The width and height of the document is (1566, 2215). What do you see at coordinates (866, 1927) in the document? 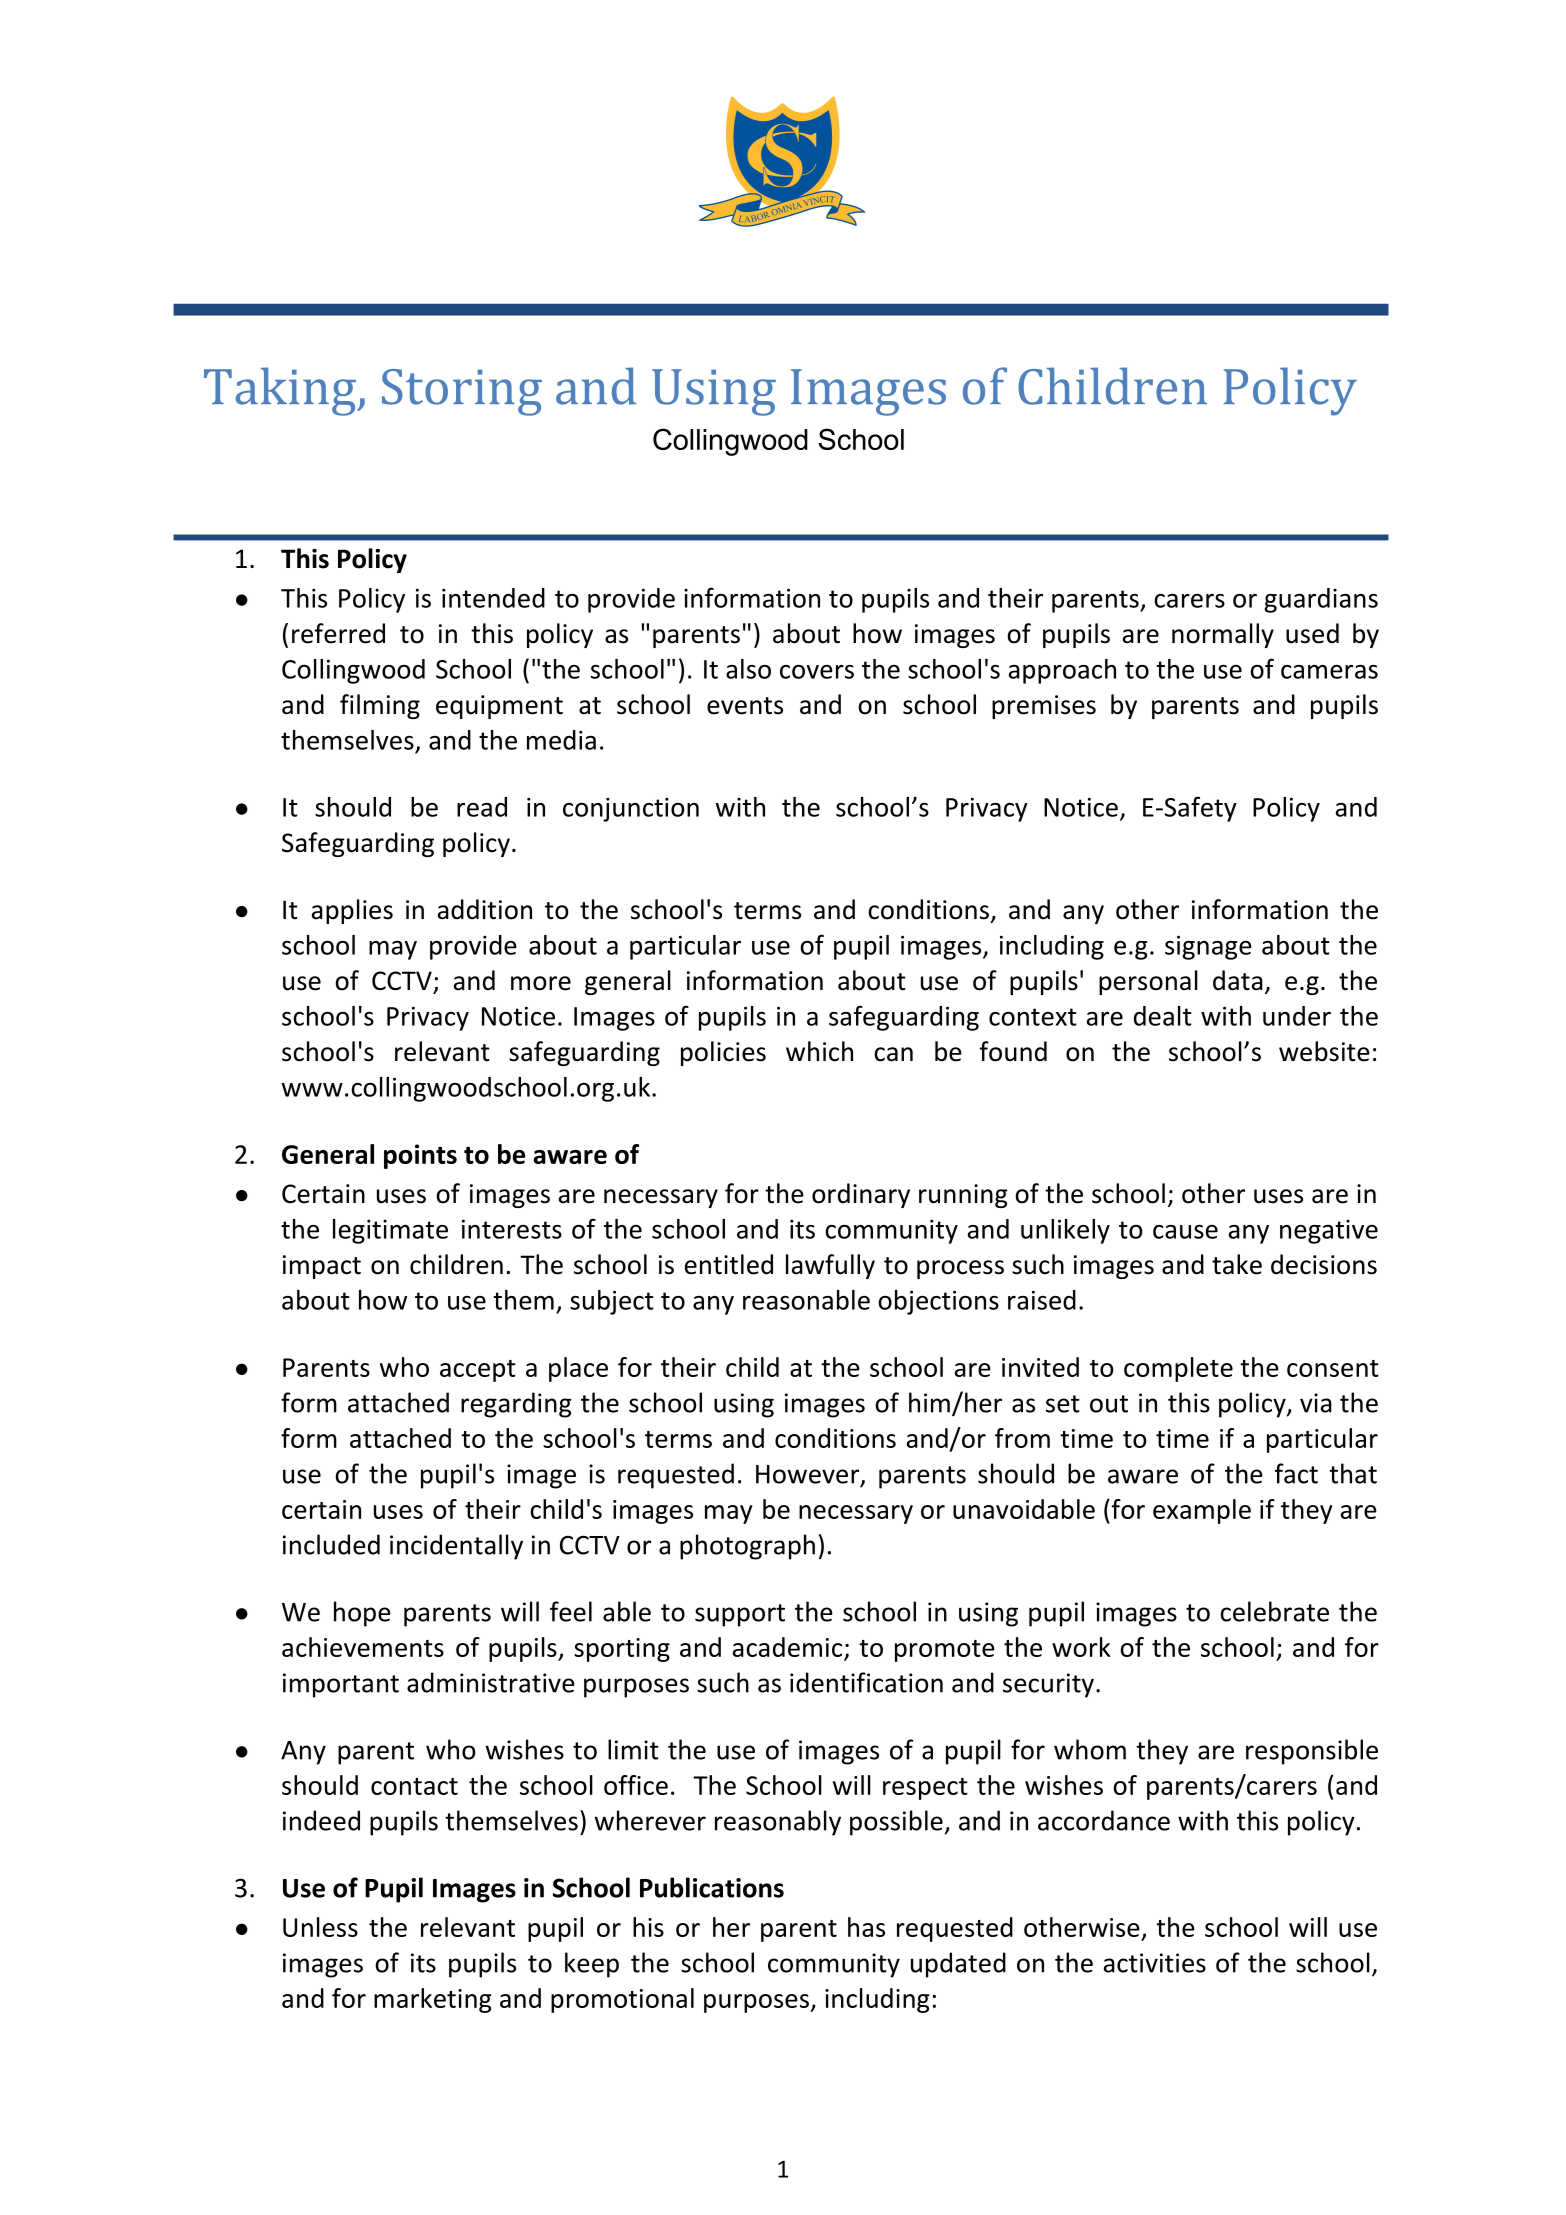
I see `has` at bounding box center [866, 1927].
